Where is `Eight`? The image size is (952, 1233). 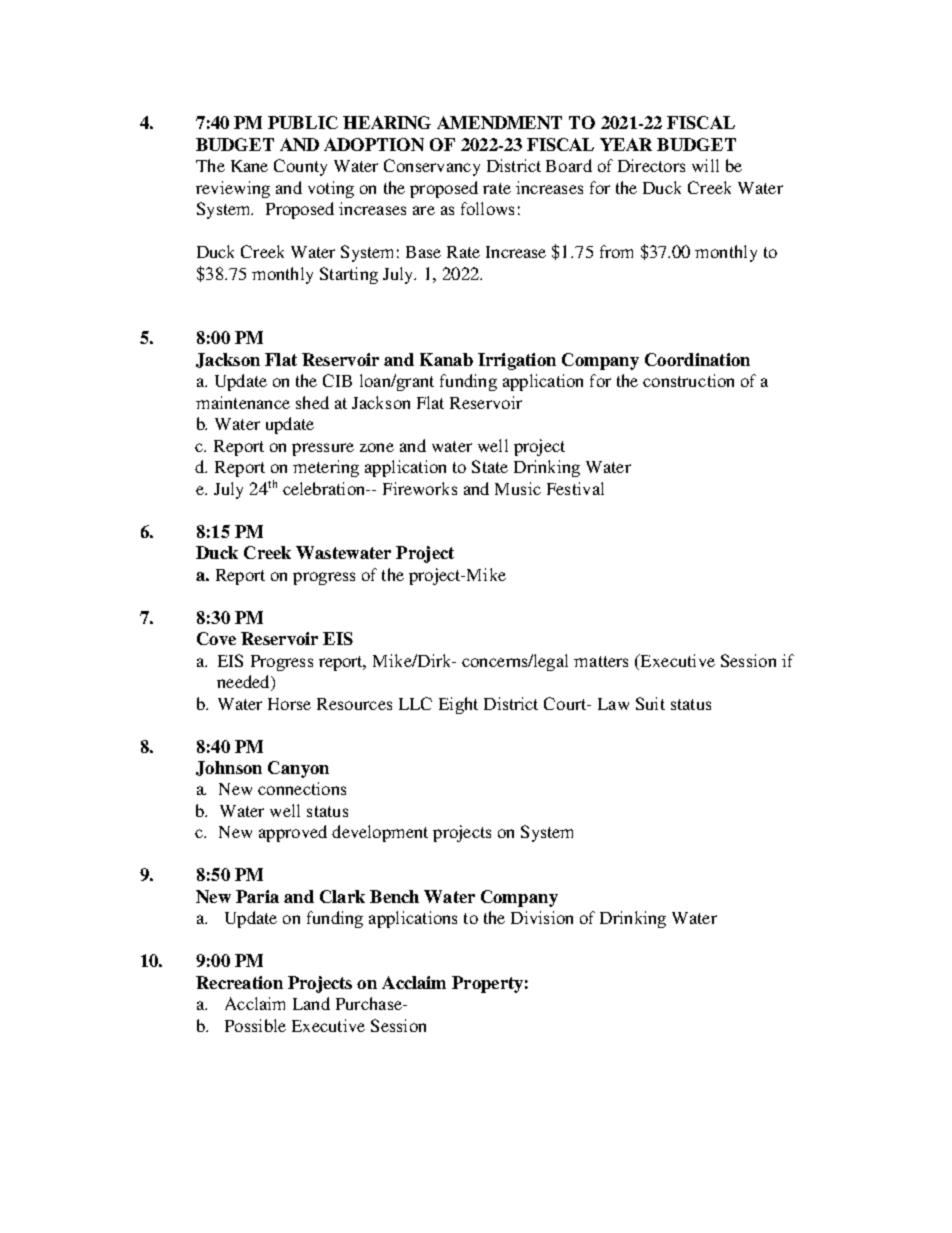 Eight is located at coordinates (458, 705).
